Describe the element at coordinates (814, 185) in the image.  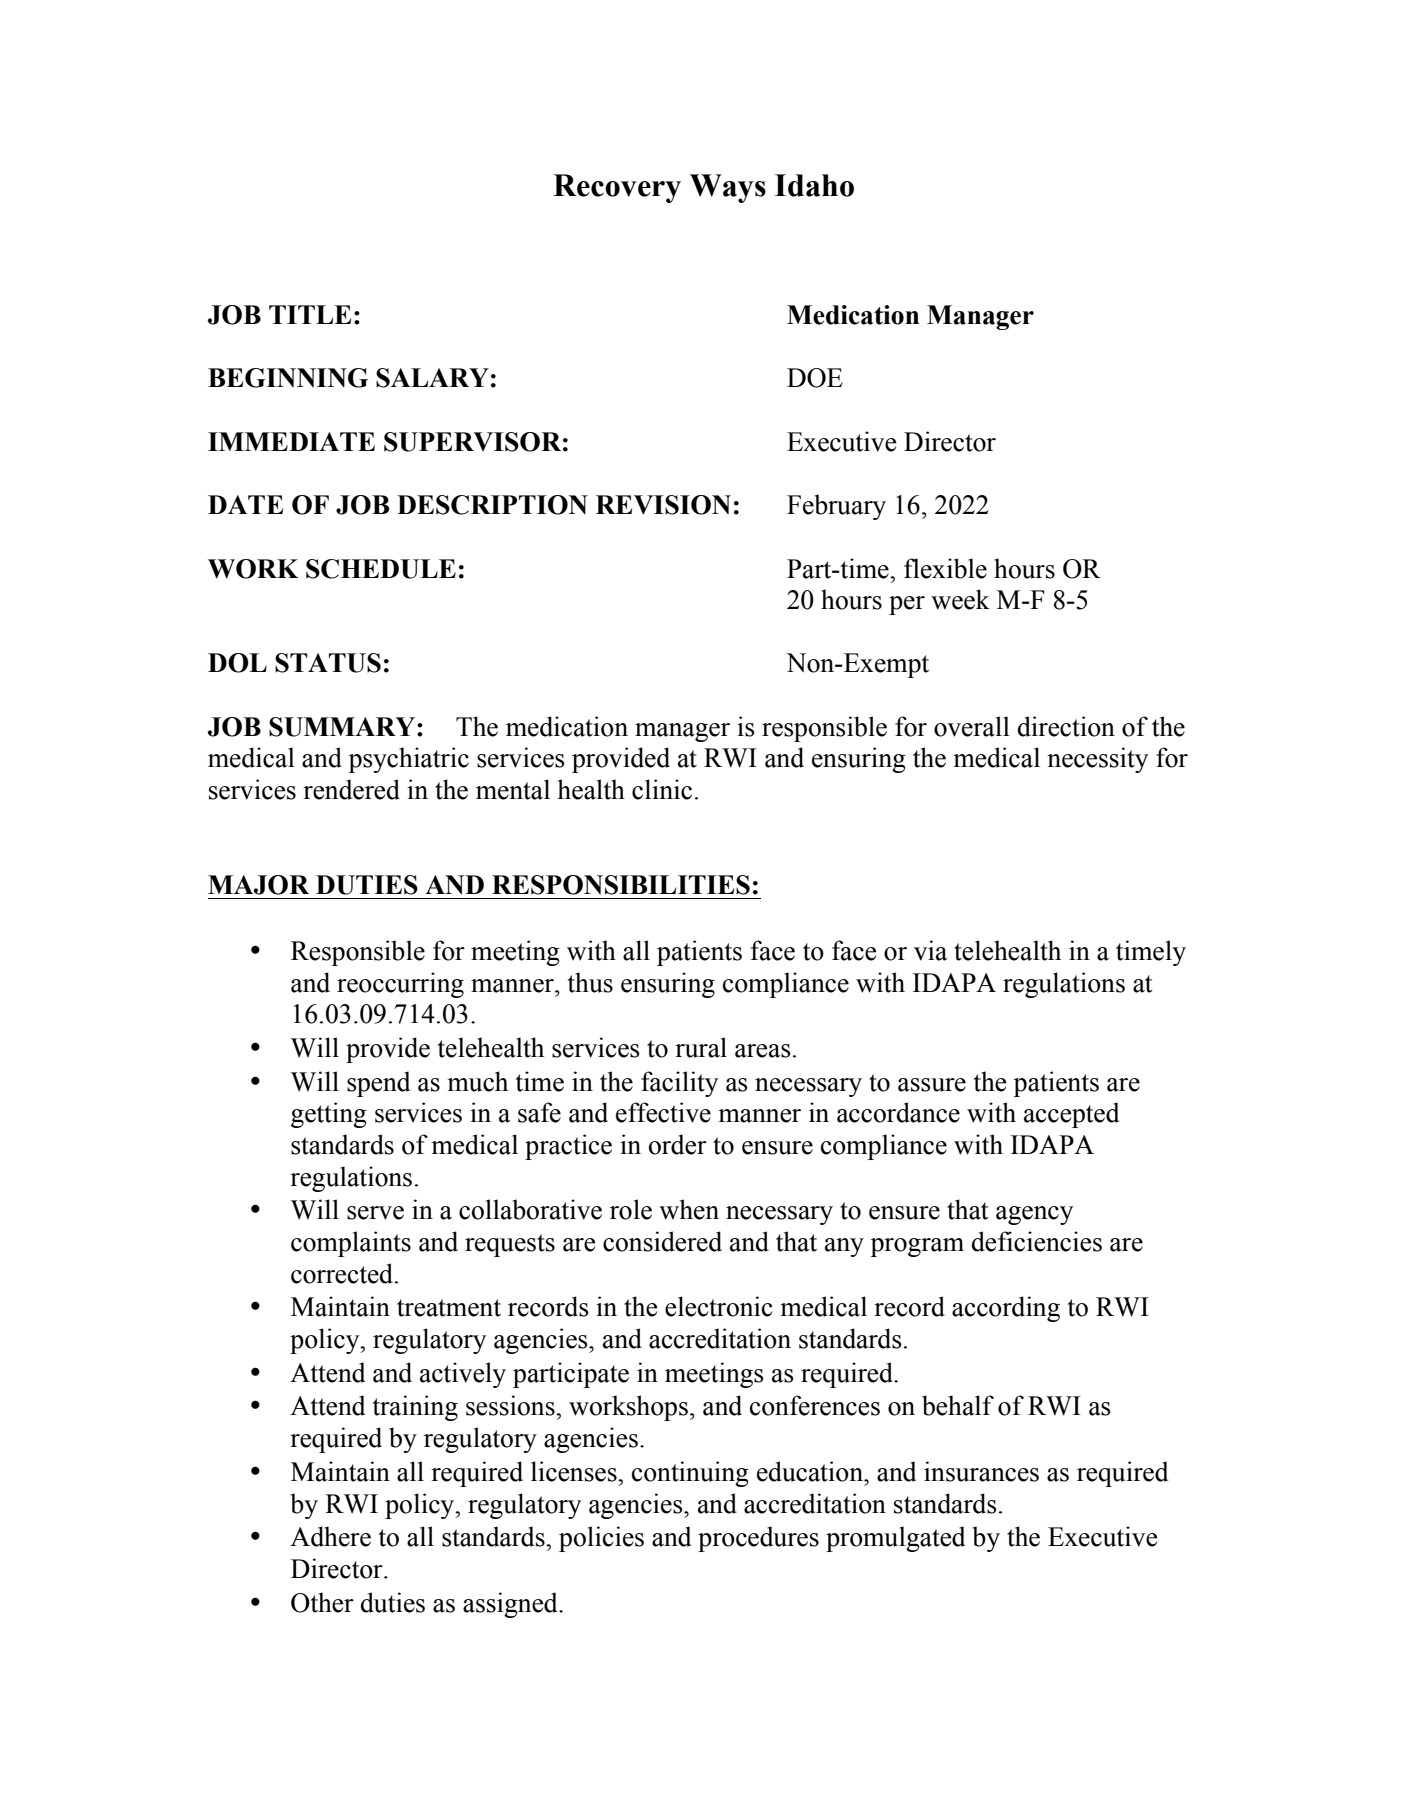
I see `Idaho` at that location.
